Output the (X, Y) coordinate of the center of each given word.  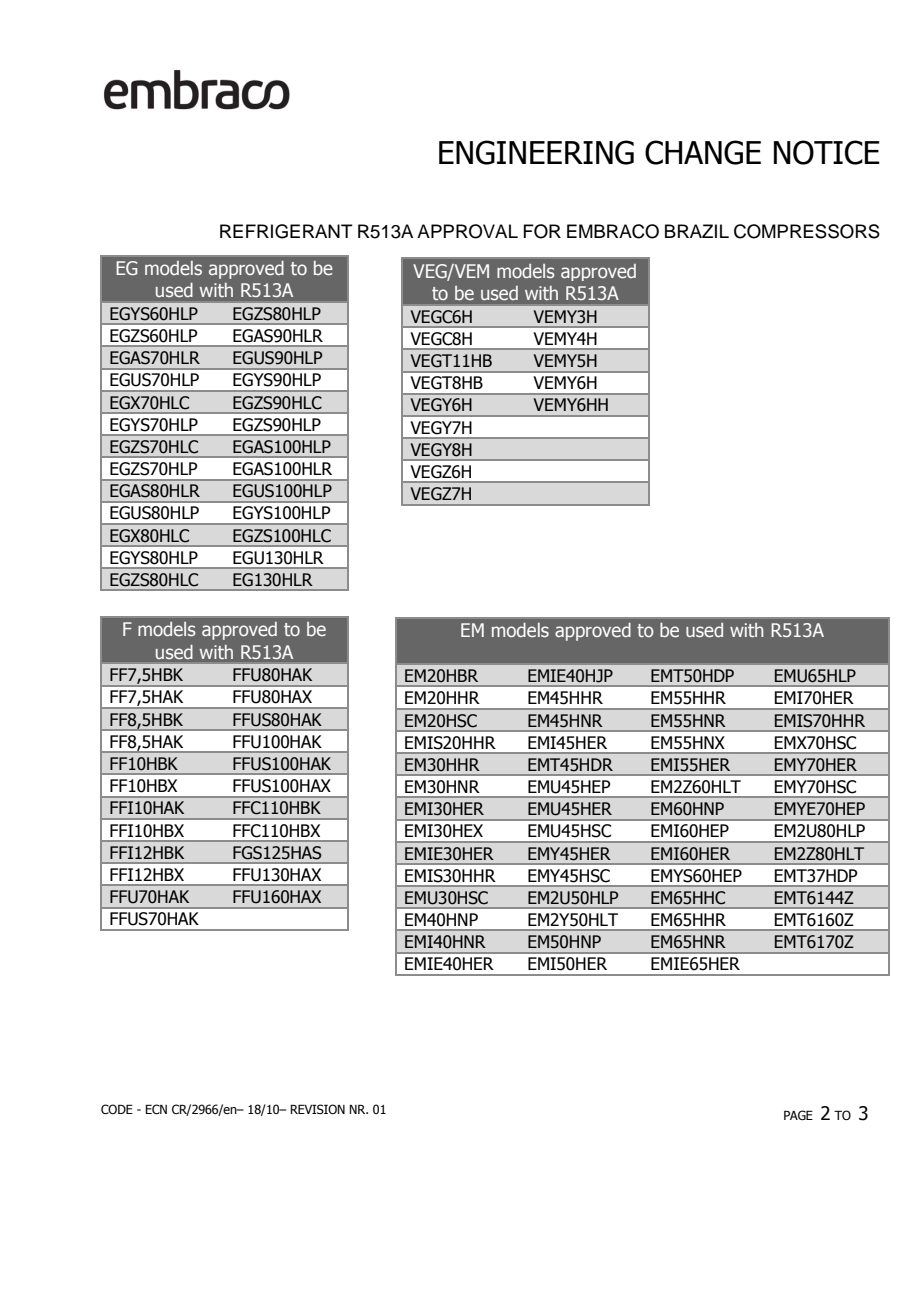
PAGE (798, 1115)
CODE (117, 1109)
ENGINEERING (536, 152)
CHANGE (703, 152)
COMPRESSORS (807, 231)
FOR (542, 231)
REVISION (317, 1109)
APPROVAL (467, 231)
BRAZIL (697, 231)
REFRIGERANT (286, 231)
